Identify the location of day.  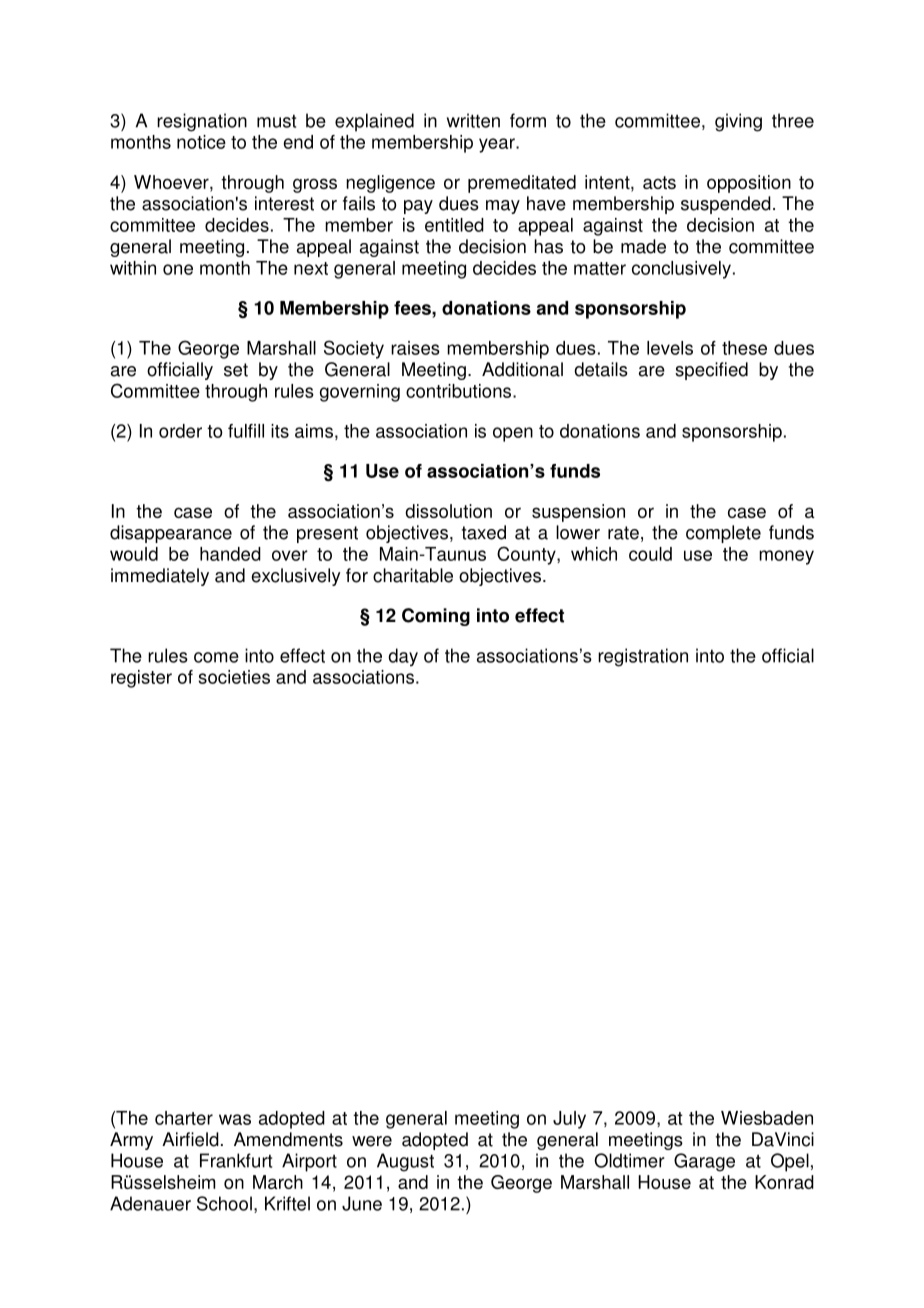
(403, 657).
